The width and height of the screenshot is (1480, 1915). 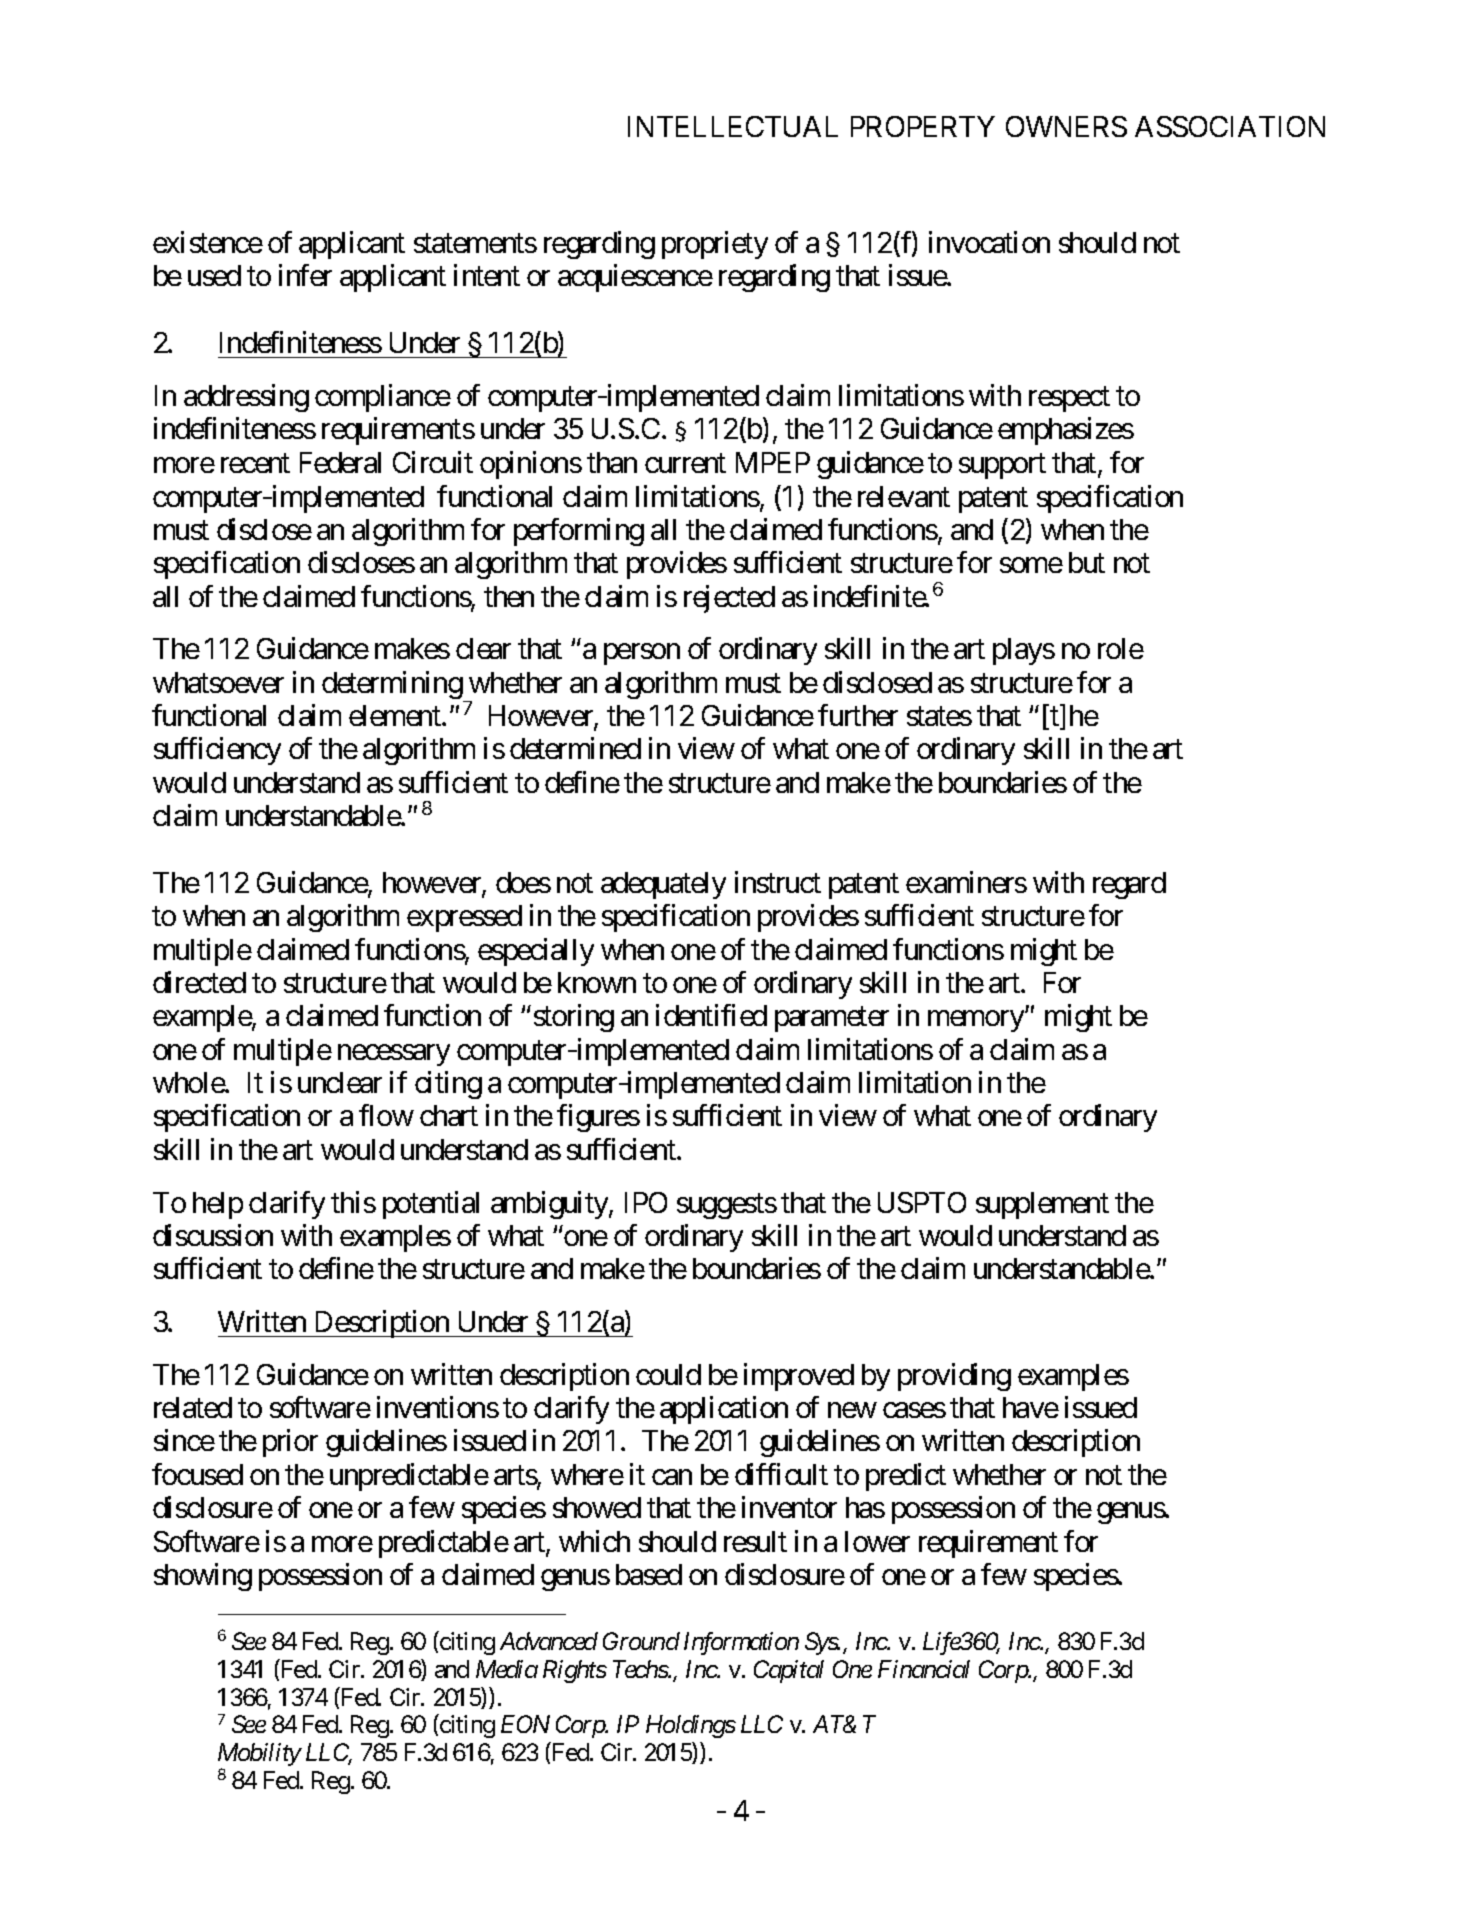 I want to click on identified, so click(x=711, y=1015).
